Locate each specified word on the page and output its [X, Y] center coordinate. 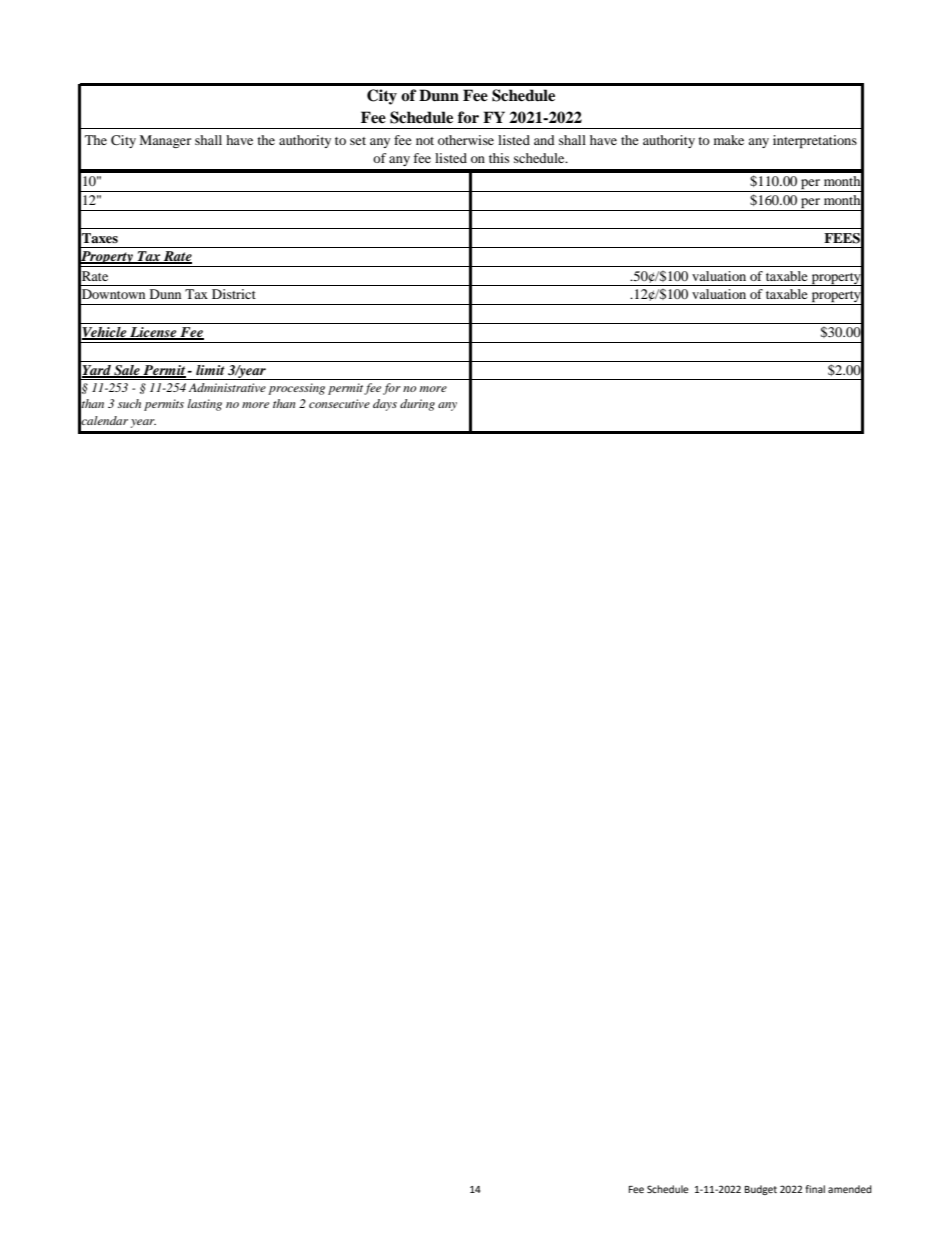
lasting [204, 405]
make [729, 140]
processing [296, 389]
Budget [761, 1190]
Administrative [227, 387]
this [499, 158]
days [385, 405]
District [234, 294]
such [129, 403]
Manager [165, 141]
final [815, 1189]
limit [210, 370]
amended [850, 1189]
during [417, 405]
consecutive [339, 403]
